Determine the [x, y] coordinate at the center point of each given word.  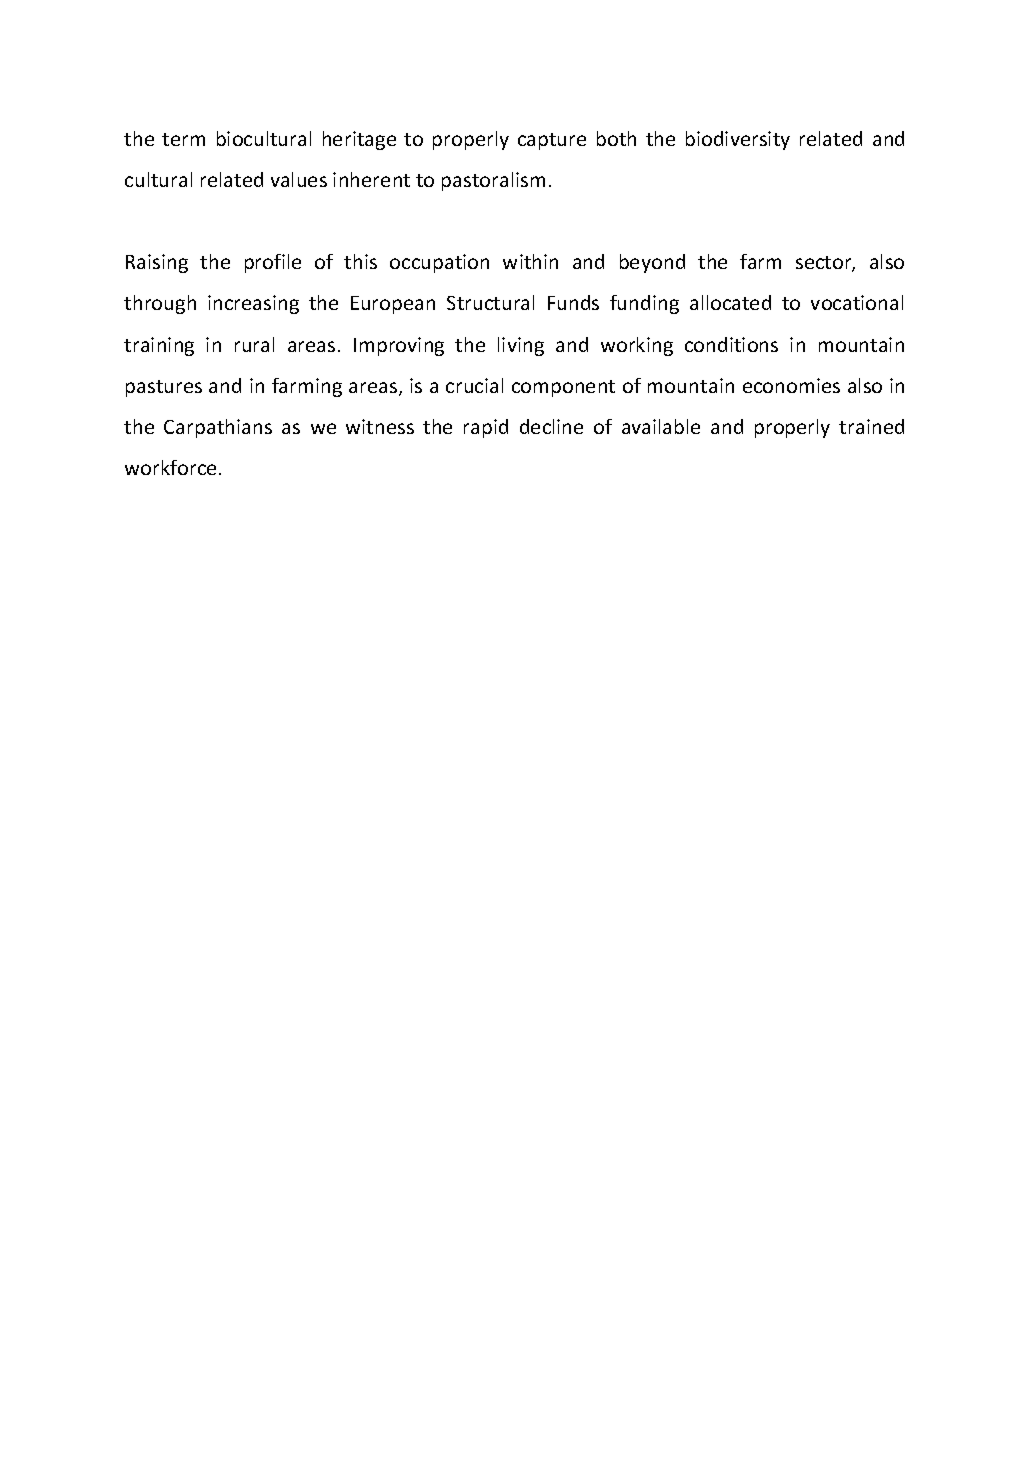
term [183, 139]
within [530, 261]
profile [273, 263]
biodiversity [738, 140]
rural [254, 344]
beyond [652, 263]
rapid [486, 428]
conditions [731, 344]
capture [552, 141]
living [521, 346]
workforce [170, 467]
